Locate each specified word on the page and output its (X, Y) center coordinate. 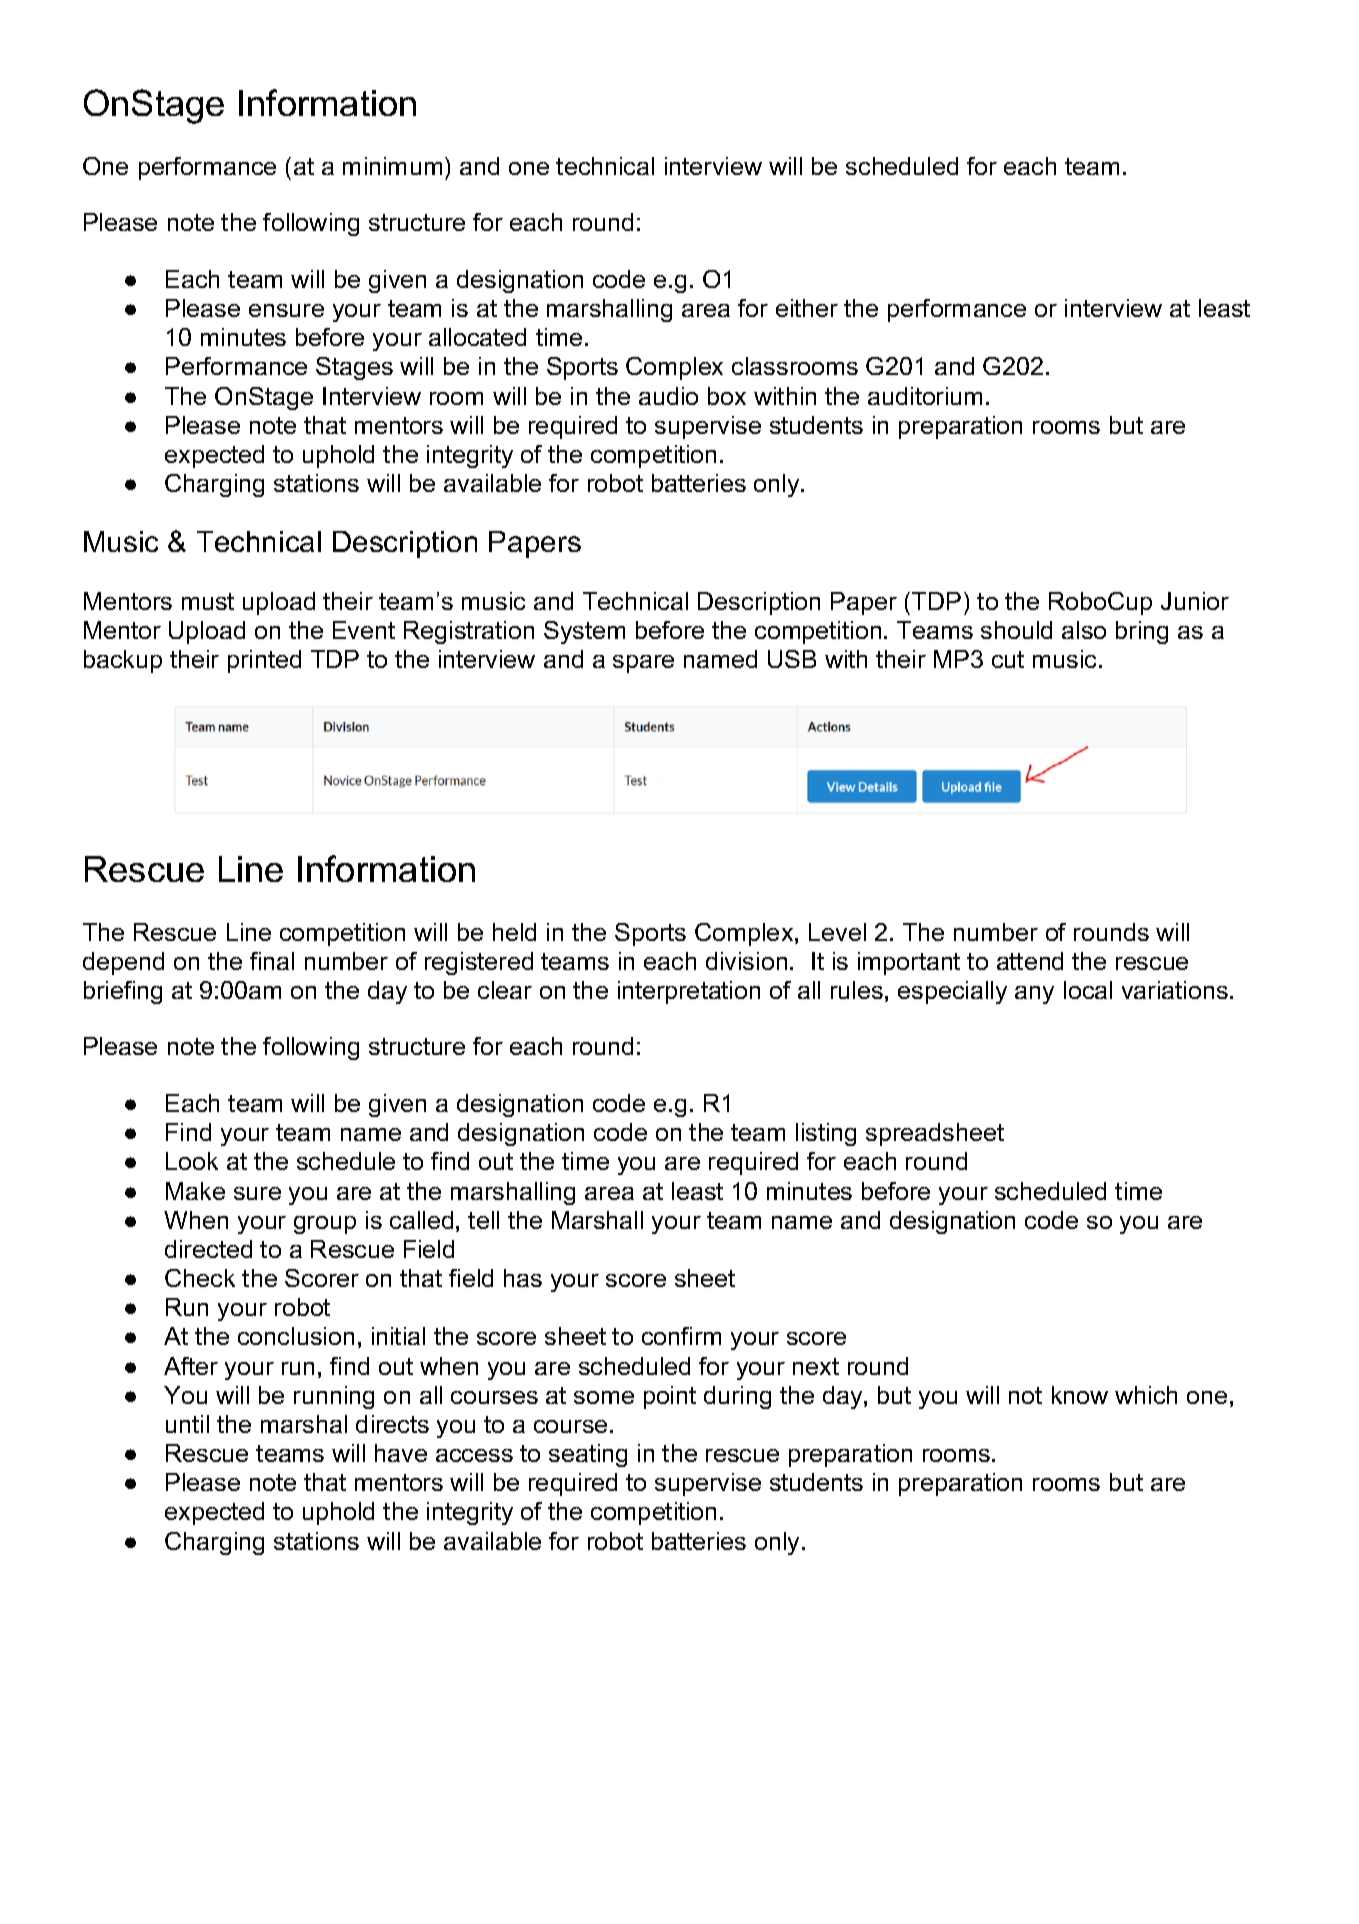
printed (264, 661)
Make (195, 1191)
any (1034, 995)
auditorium (925, 396)
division (746, 961)
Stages (354, 368)
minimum (392, 166)
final (272, 961)
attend (1030, 961)
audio (668, 396)
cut (1008, 659)
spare (643, 664)
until (187, 1424)
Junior (1195, 601)
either (807, 308)
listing (826, 1134)
